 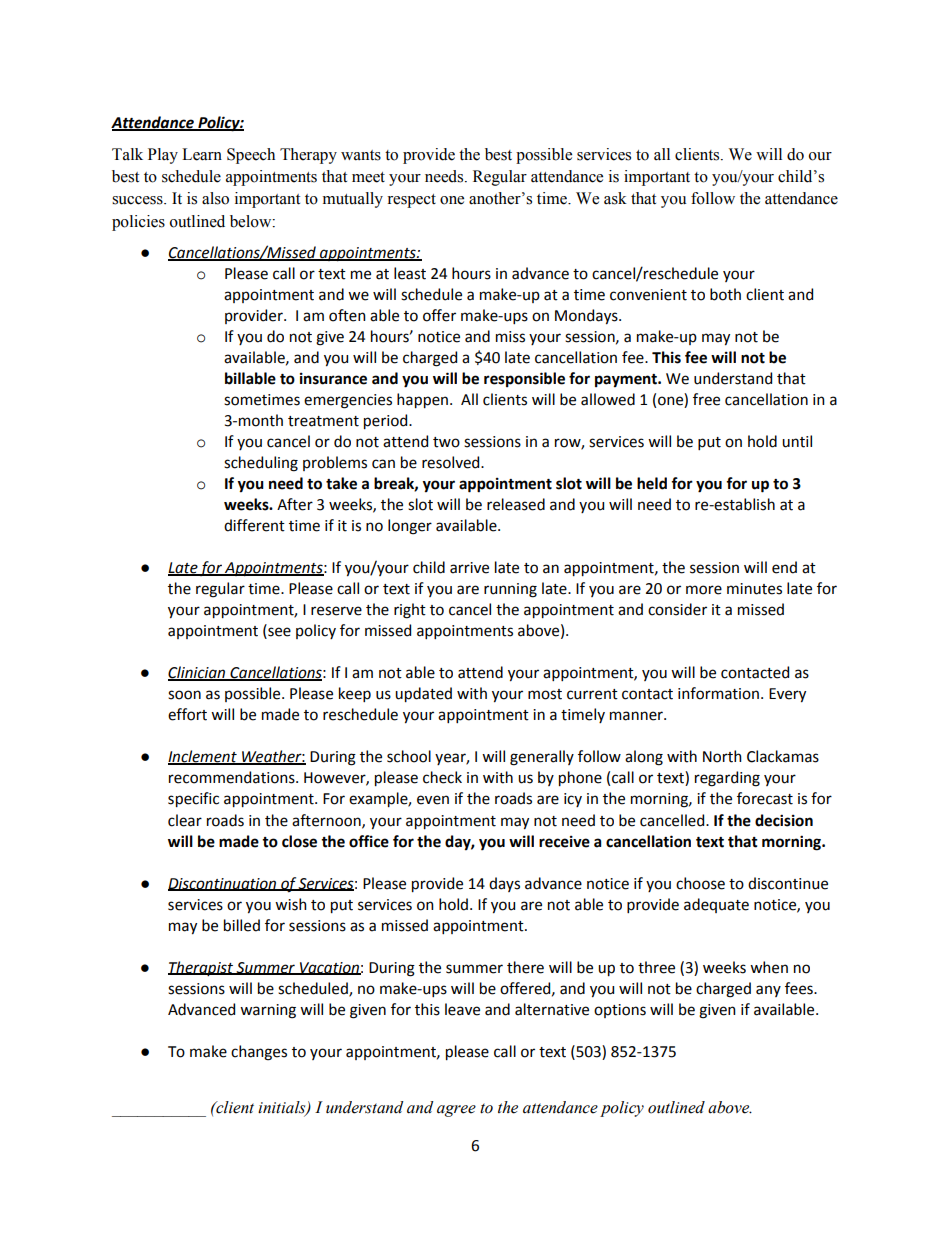 I want to click on changes, so click(x=259, y=1053).
